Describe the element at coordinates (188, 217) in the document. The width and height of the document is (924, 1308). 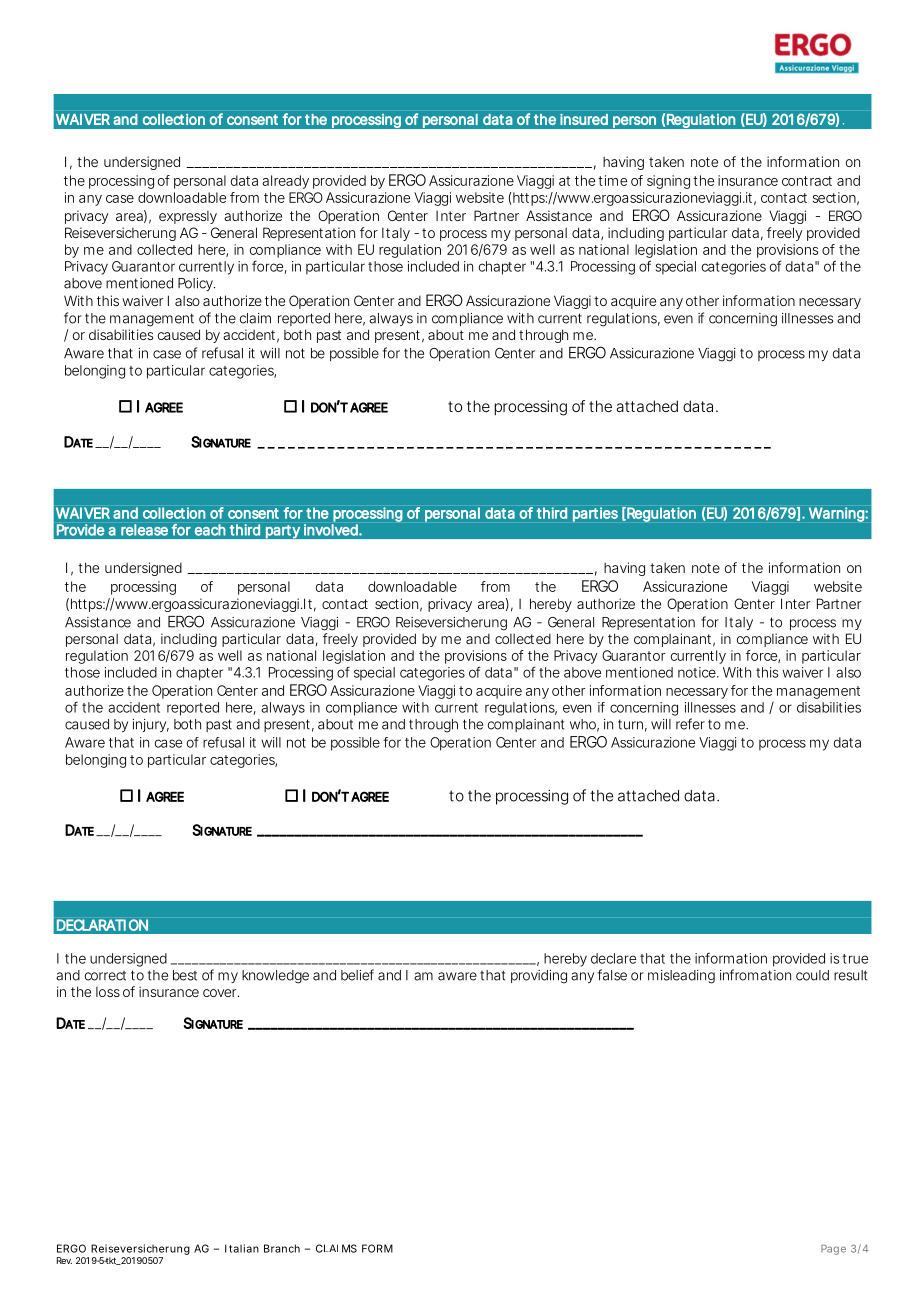
I see `expressly` at that location.
